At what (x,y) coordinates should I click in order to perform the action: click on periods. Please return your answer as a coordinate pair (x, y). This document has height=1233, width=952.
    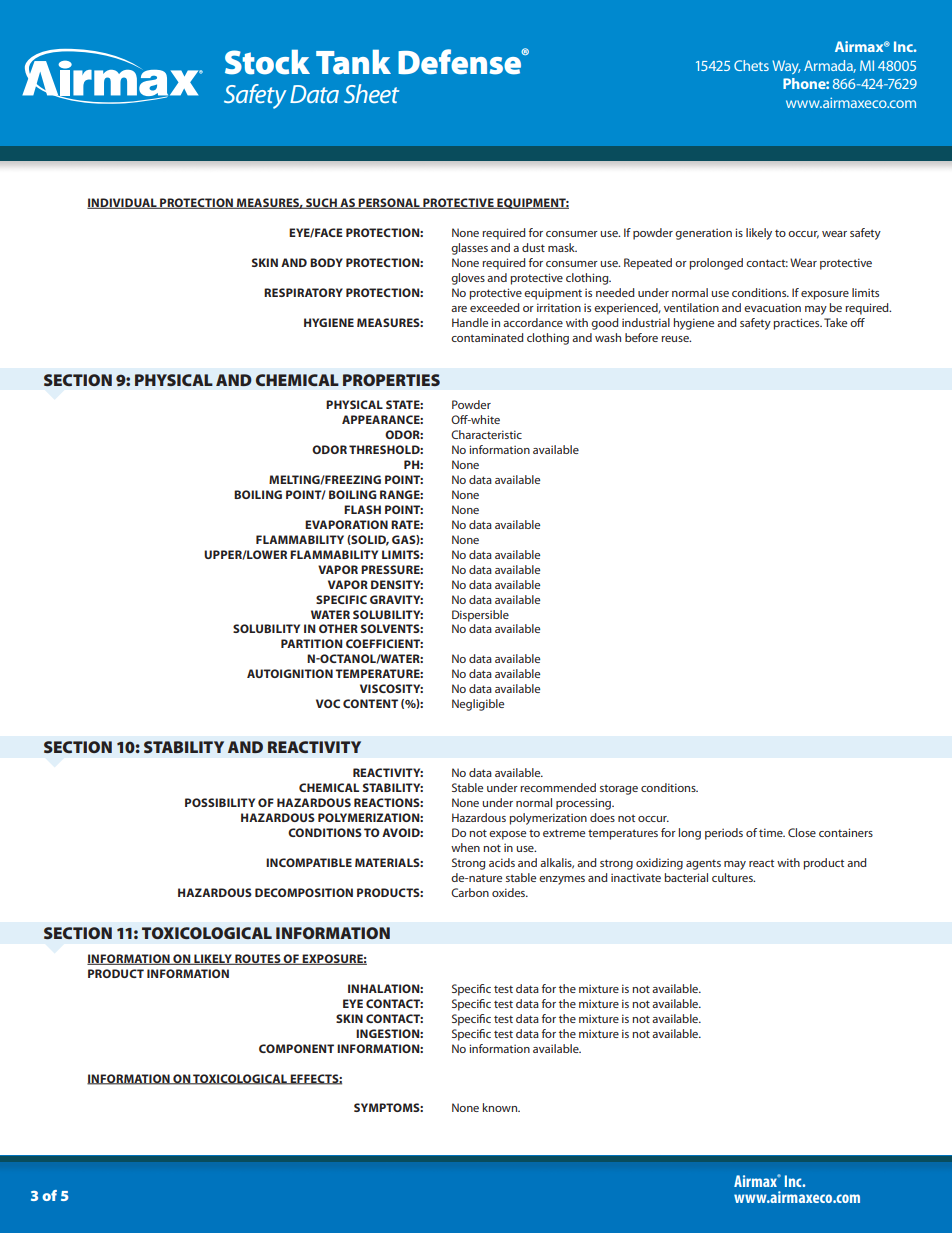
    Looking at the image, I should click on (724, 834).
